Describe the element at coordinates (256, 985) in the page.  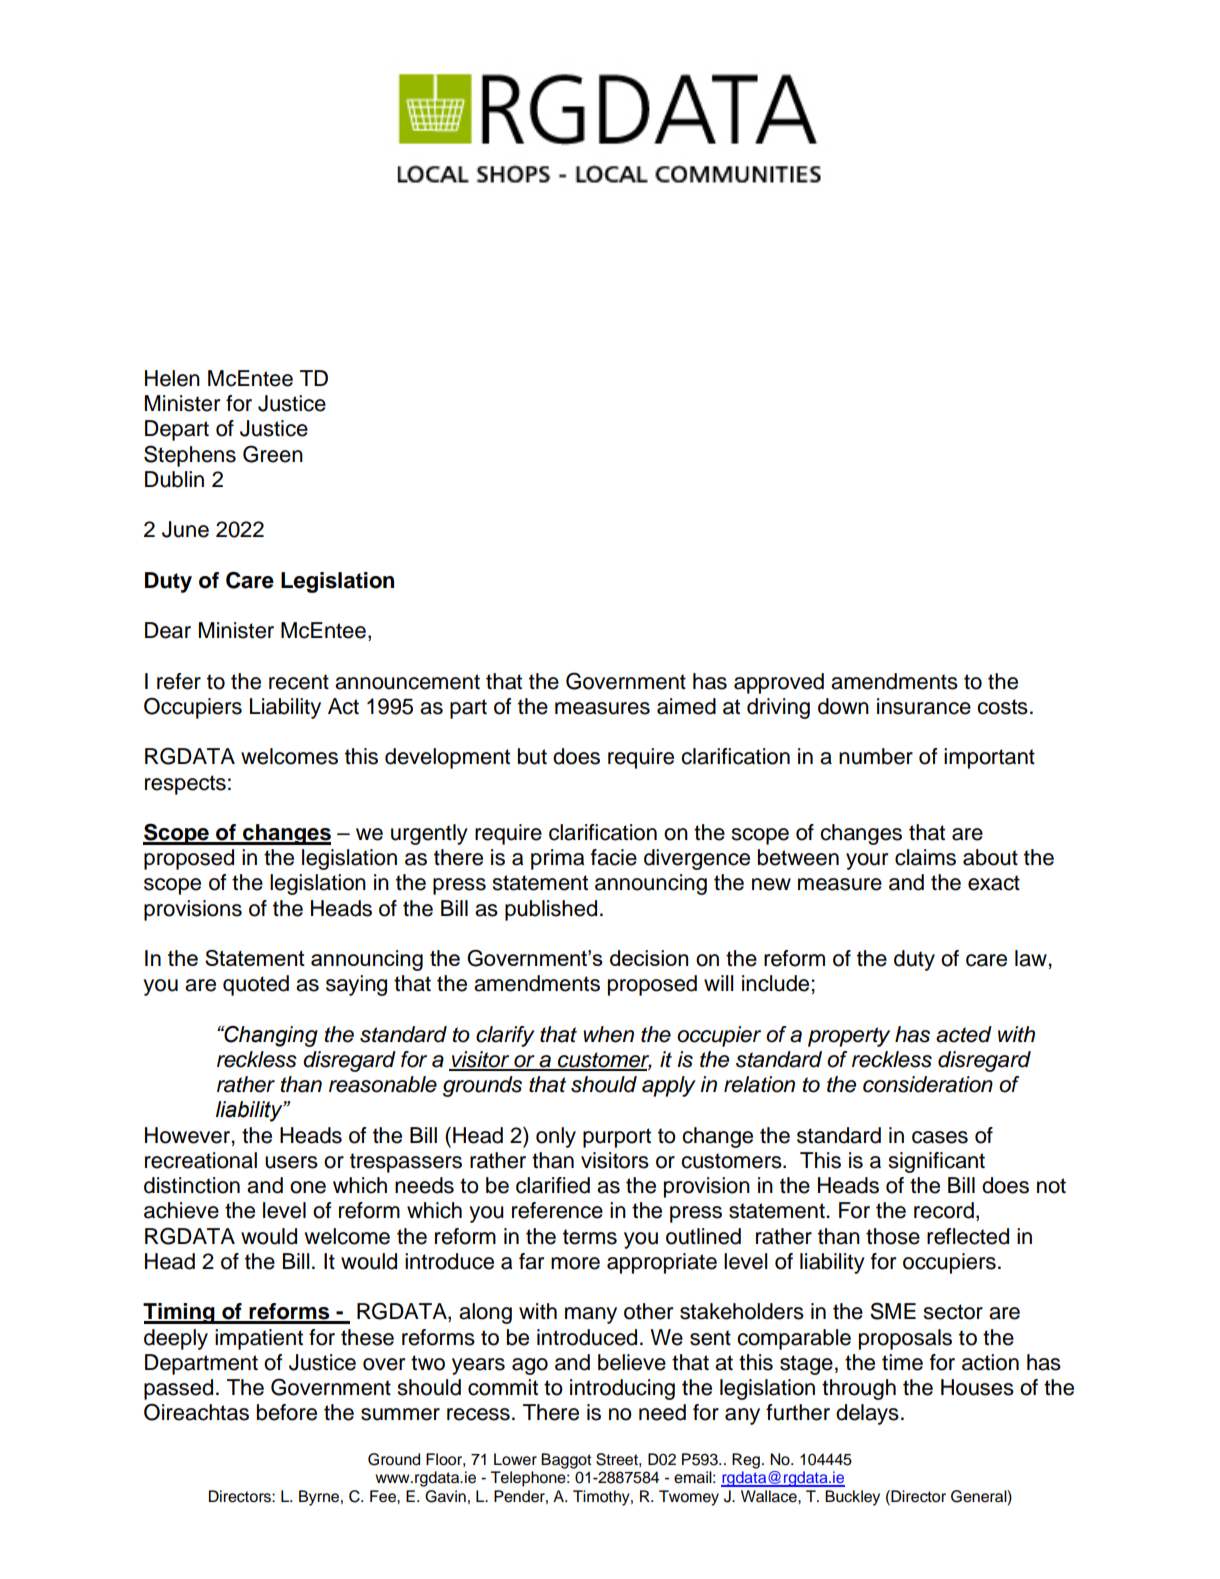
I see `quoted` at that location.
